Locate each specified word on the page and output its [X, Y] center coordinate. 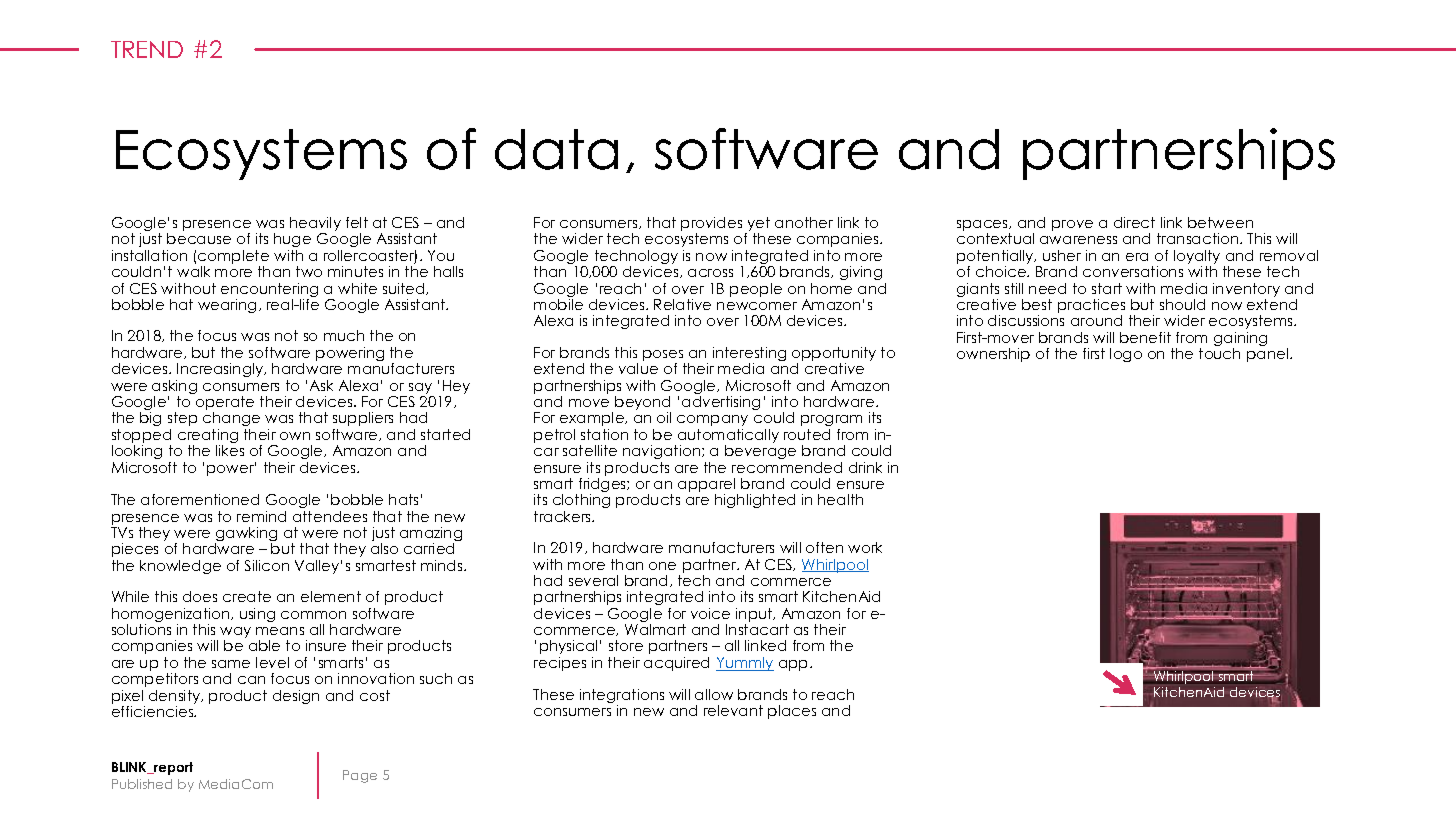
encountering [269, 291]
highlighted [755, 501]
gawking [246, 535]
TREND [147, 49]
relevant [733, 710]
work [865, 547]
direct [1134, 222]
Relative [682, 304]
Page [360, 776]
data [556, 149]
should [1182, 304]
